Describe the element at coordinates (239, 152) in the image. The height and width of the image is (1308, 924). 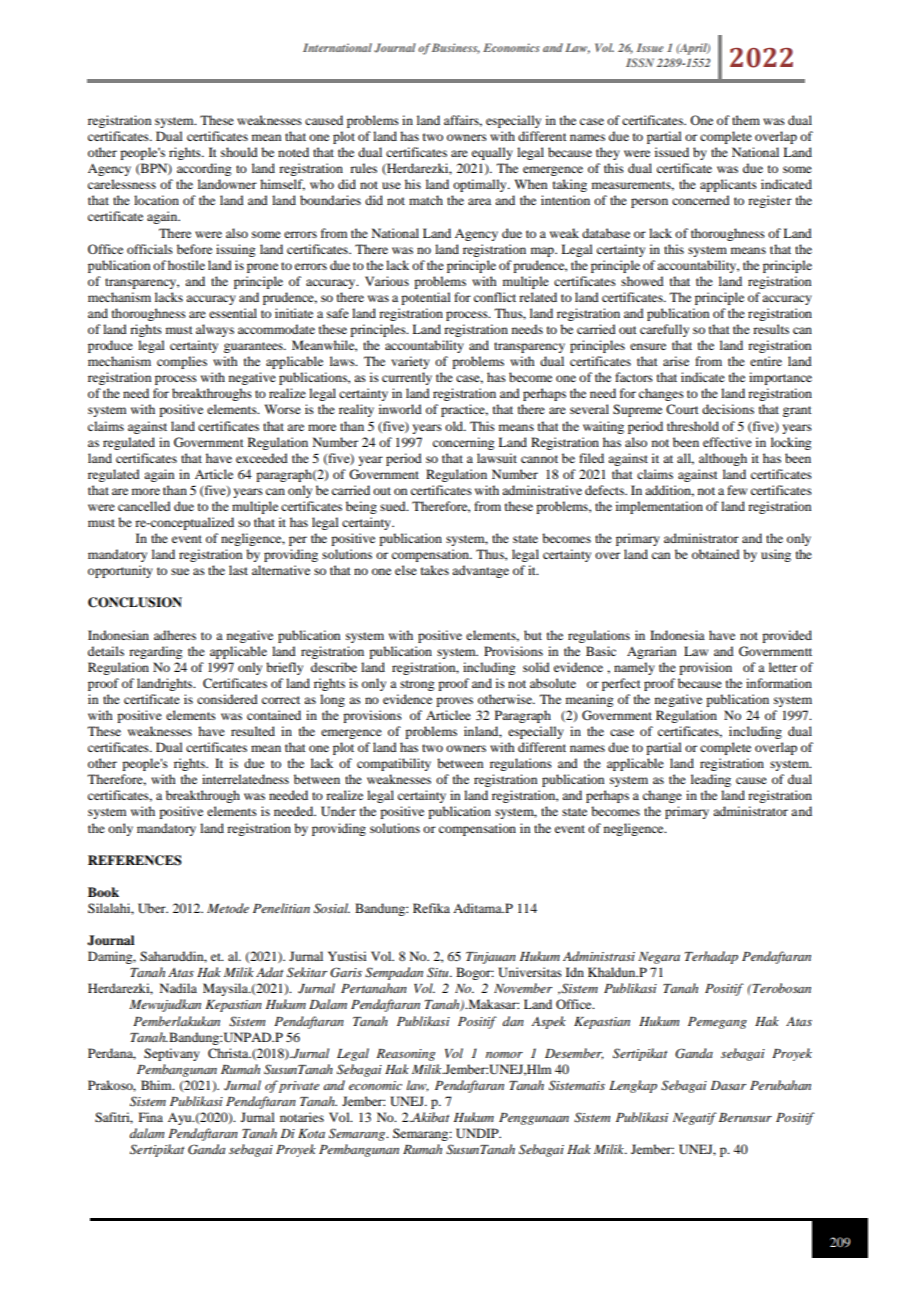
I see `should` at that location.
